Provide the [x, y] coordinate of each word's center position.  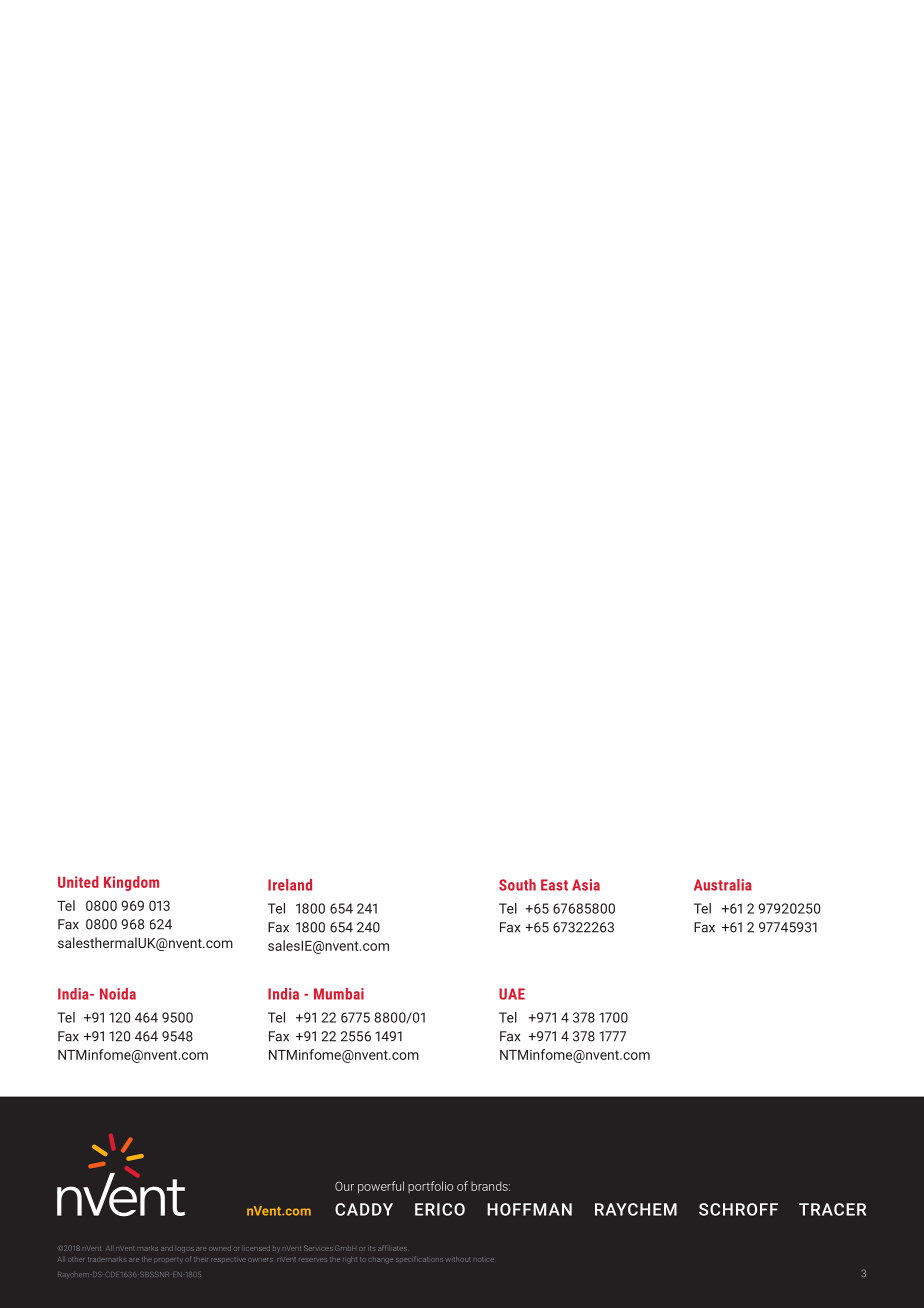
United [78, 882]
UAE [512, 994]
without [458, 1259]
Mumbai [339, 994]
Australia [723, 885]
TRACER [832, 1209]
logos [185, 1249]
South [517, 885]
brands [490, 1186]
